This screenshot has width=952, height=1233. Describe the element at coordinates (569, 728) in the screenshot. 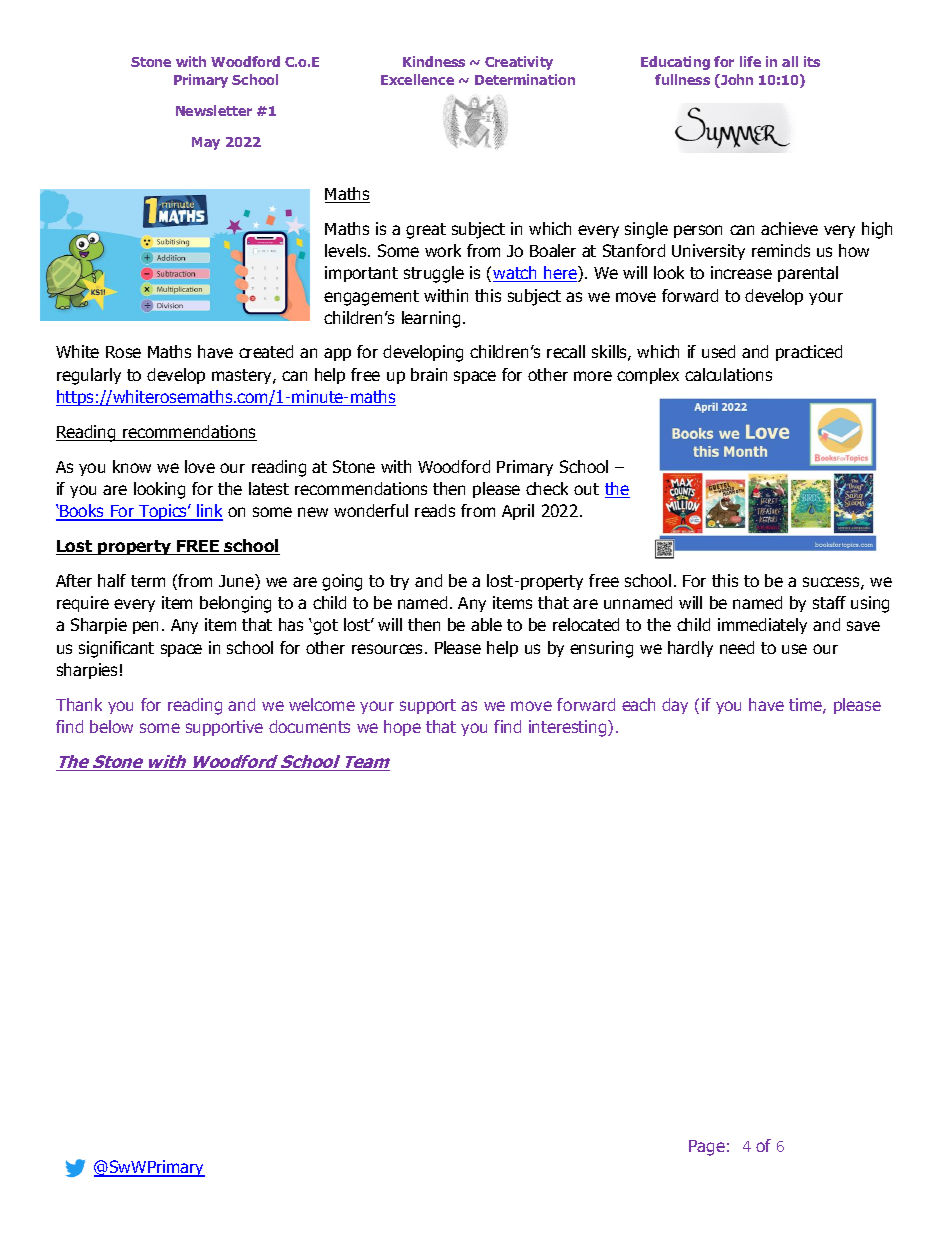

I see `interesting` at that location.
